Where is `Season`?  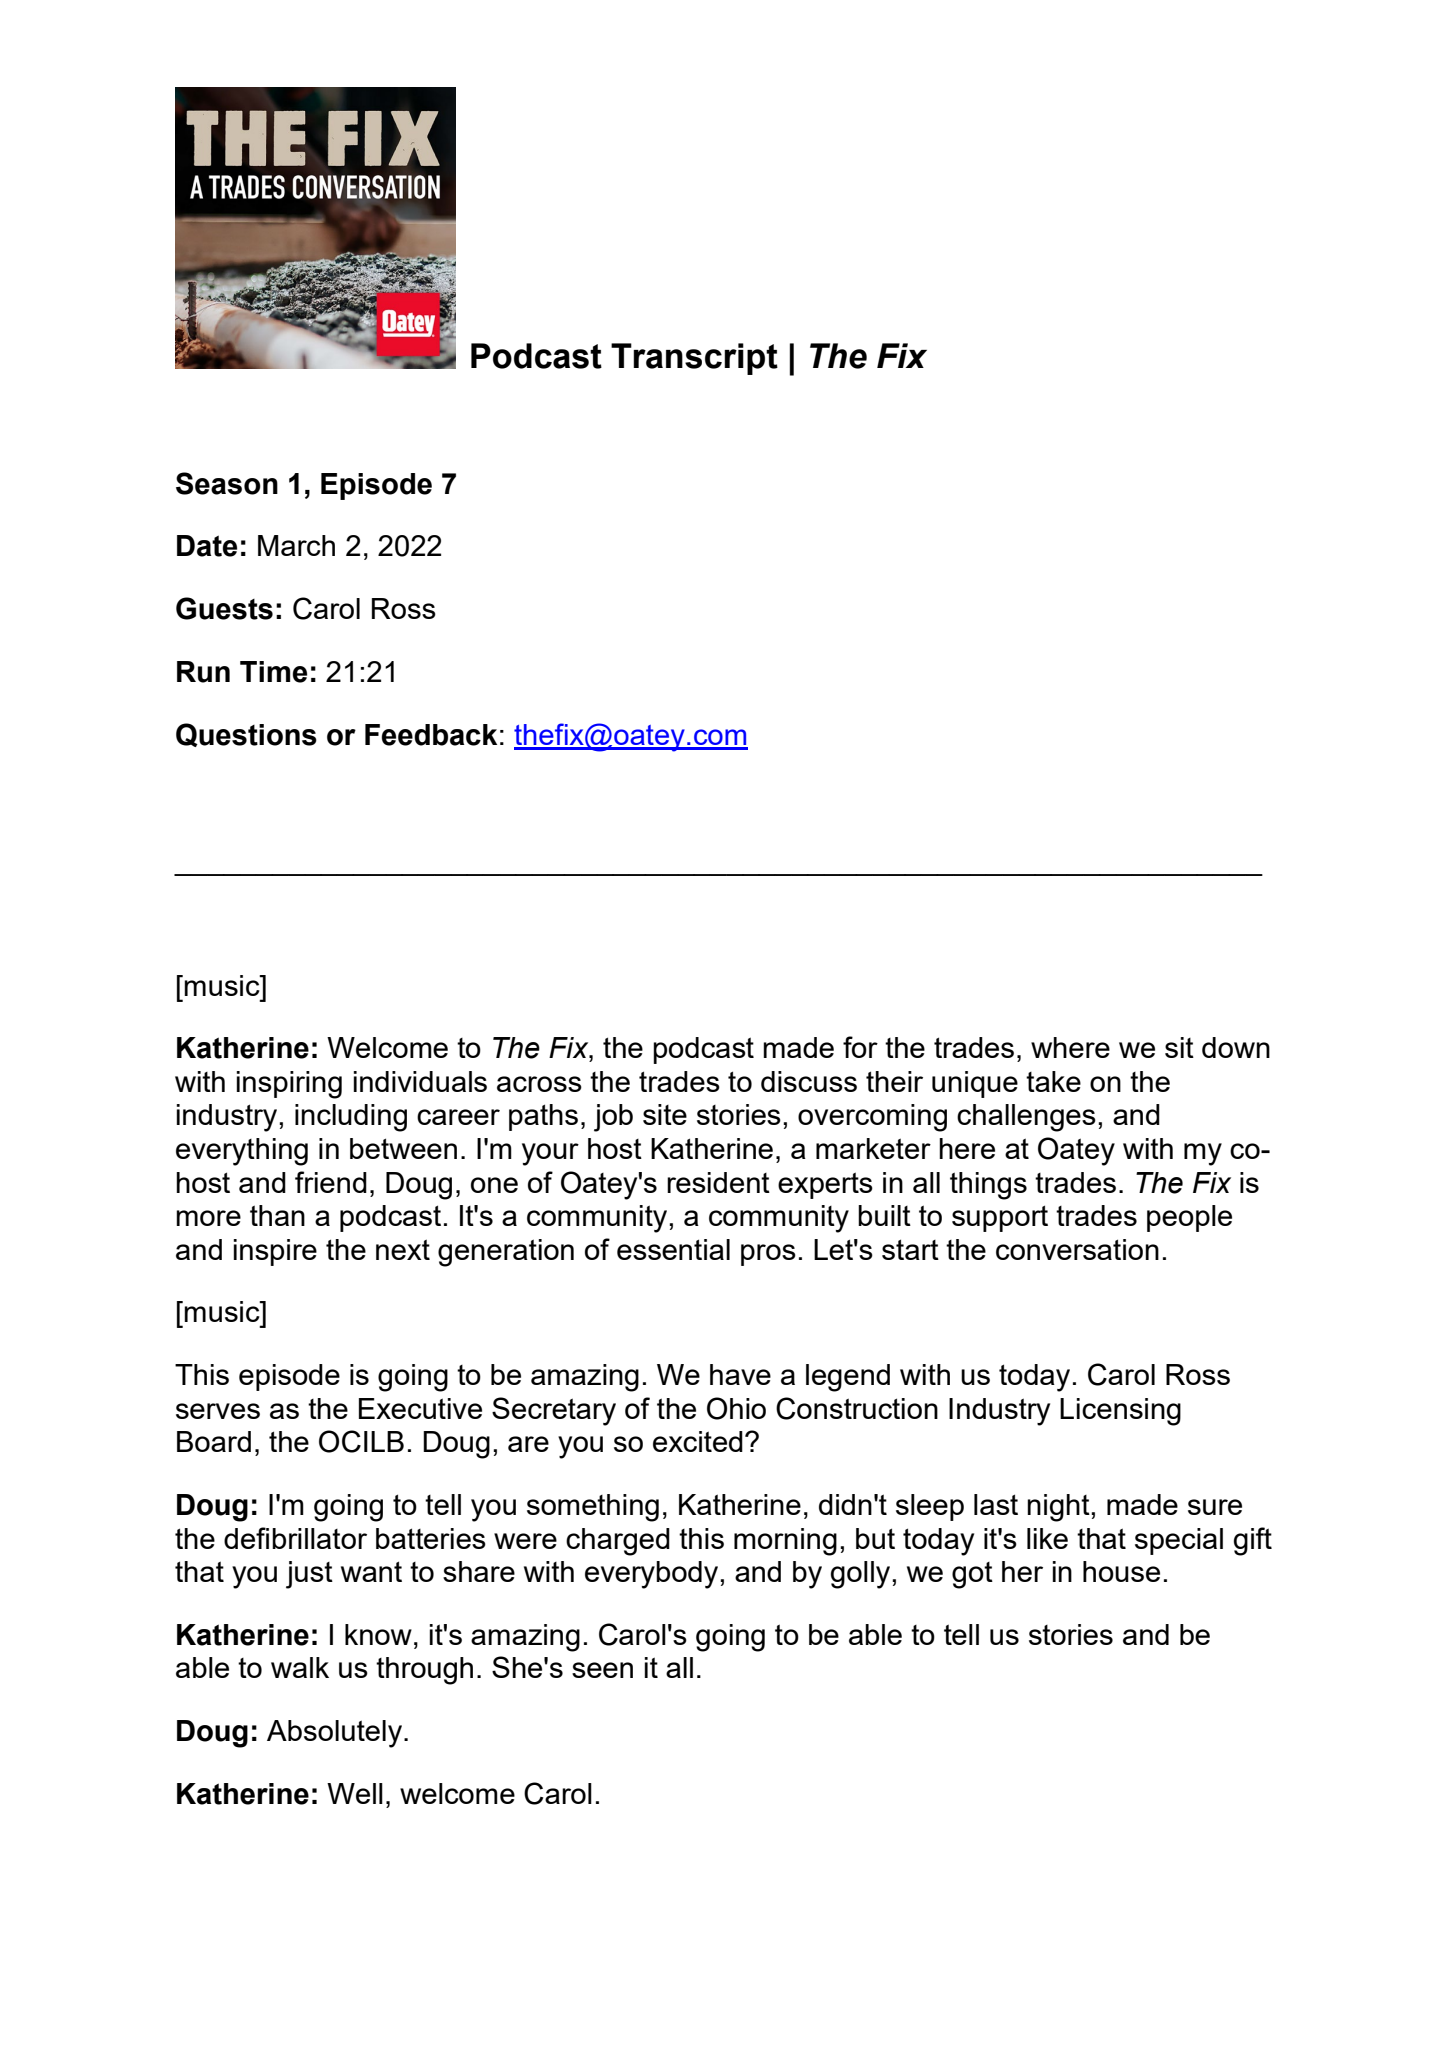
Season is located at coordinates (227, 483).
